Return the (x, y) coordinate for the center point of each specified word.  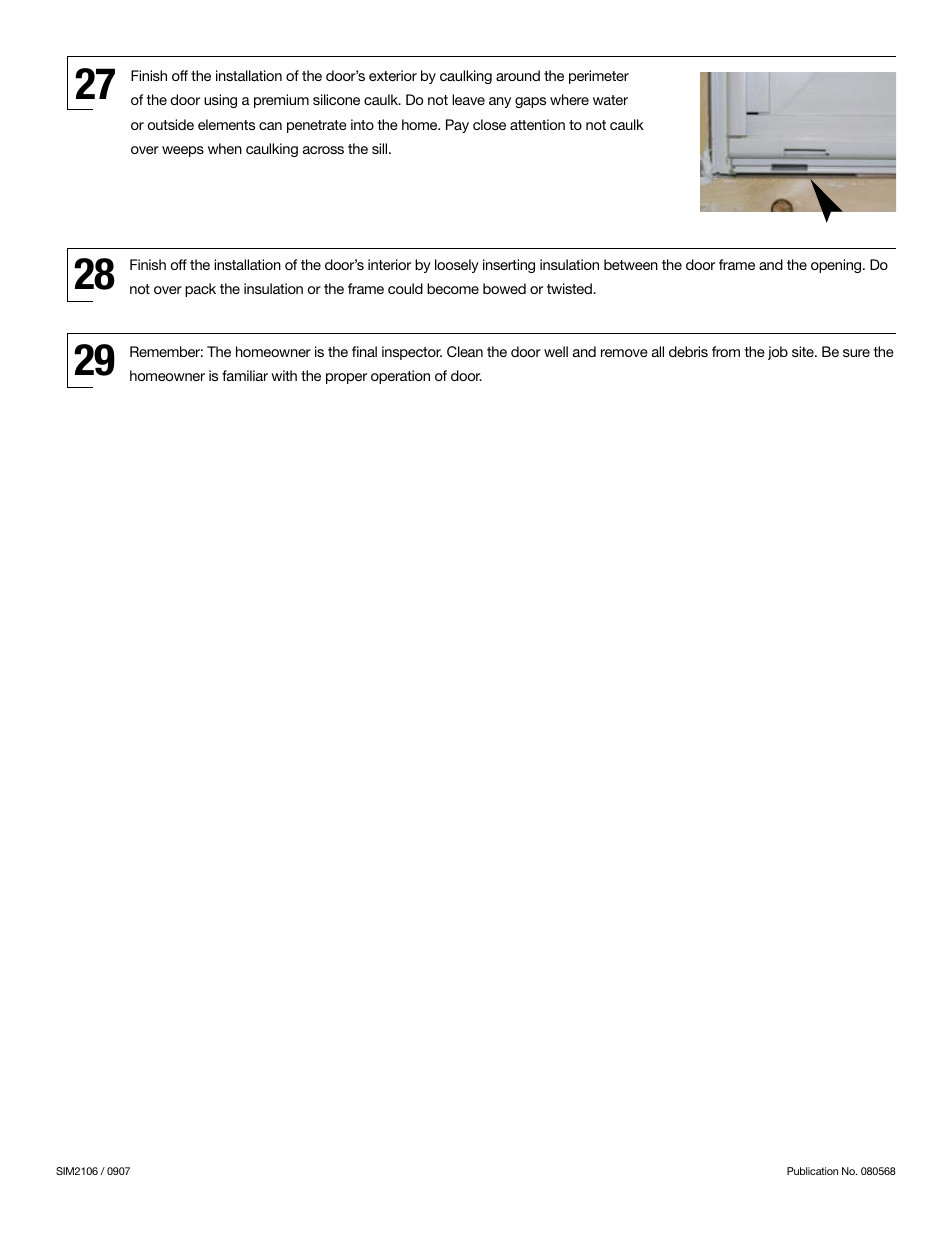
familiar (245, 375)
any (500, 102)
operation (400, 377)
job (778, 353)
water (610, 100)
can (270, 126)
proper (346, 378)
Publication (812, 1171)
